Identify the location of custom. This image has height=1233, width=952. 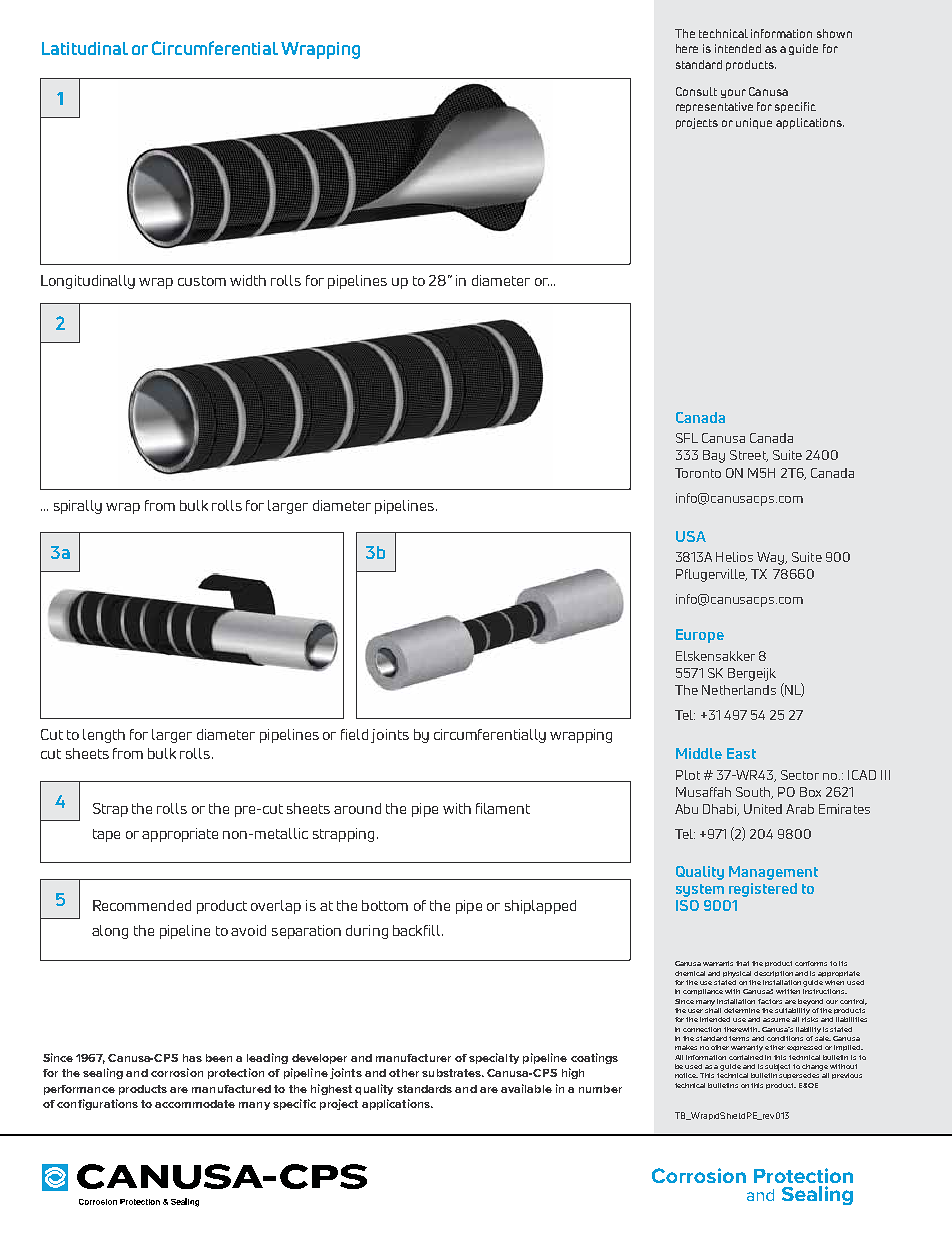
(202, 281).
